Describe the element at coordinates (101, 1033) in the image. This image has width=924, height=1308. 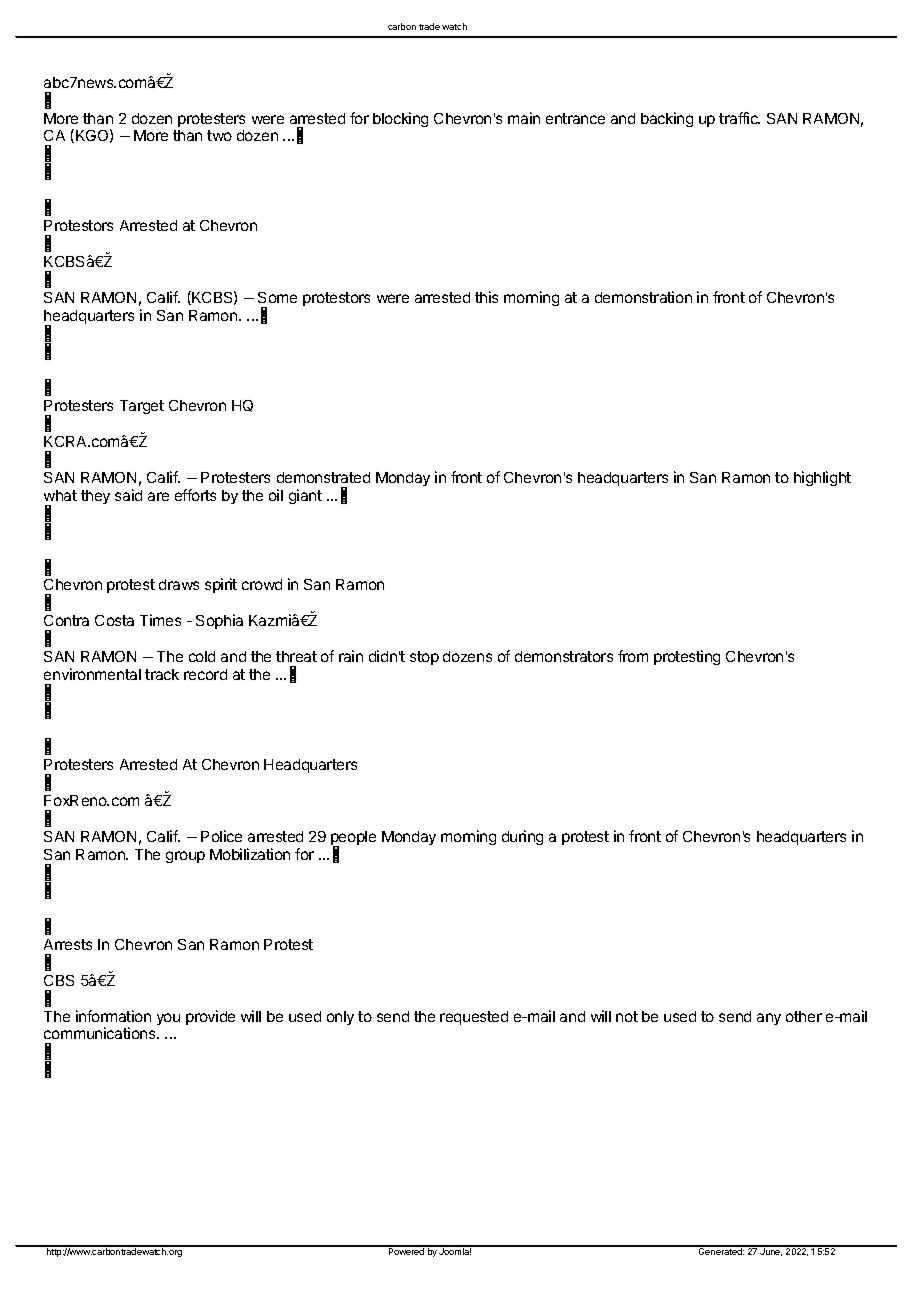
I see `communications` at that location.
